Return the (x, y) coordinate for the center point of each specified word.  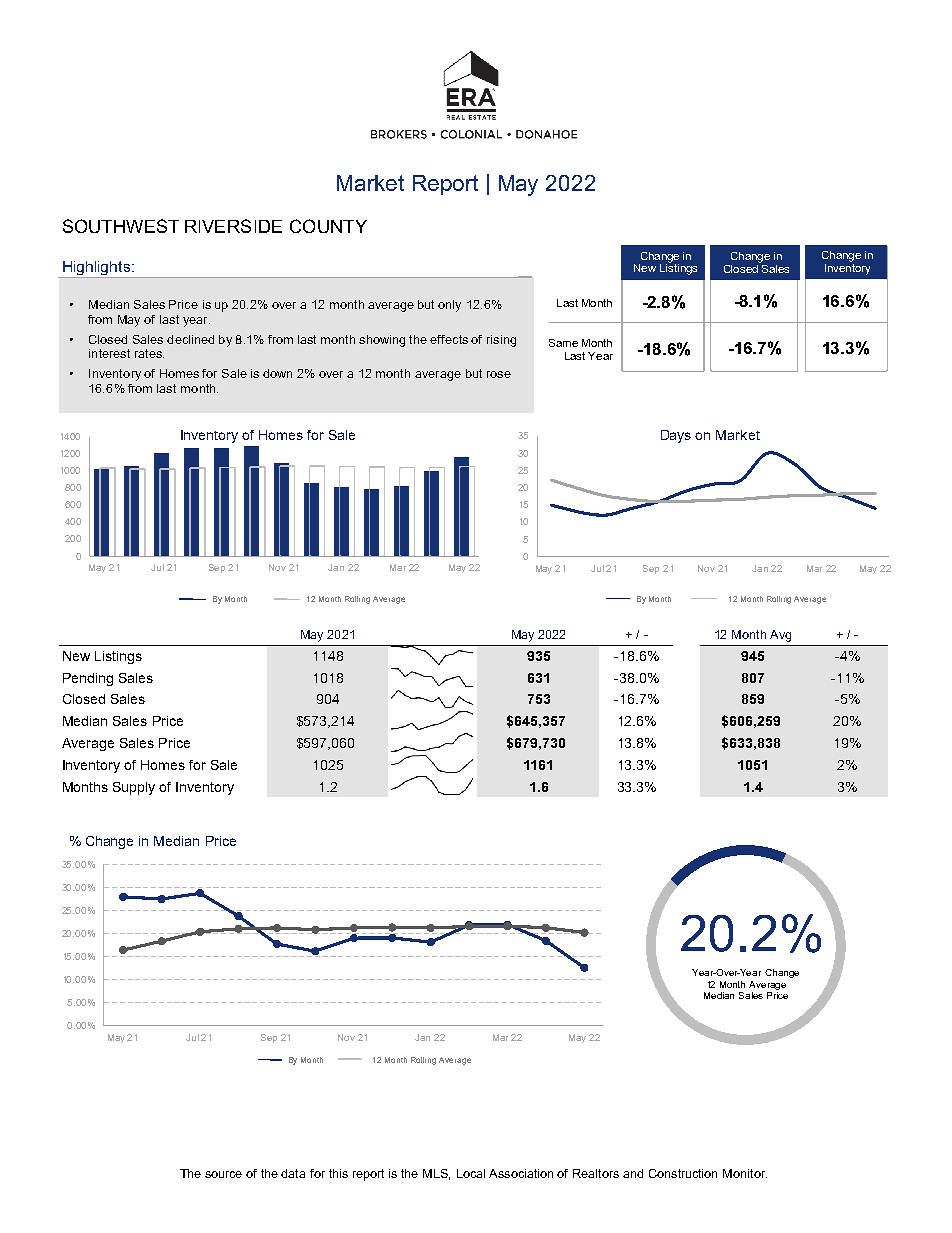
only (449, 306)
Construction (683, 1173)
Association (521, 1173)
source (223, 1174)
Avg (780, 636)
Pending (88, 679)
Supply (134, 788)
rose (499, 374)
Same (563, 343)
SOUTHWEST (121, 226)
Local (471, 1173)
